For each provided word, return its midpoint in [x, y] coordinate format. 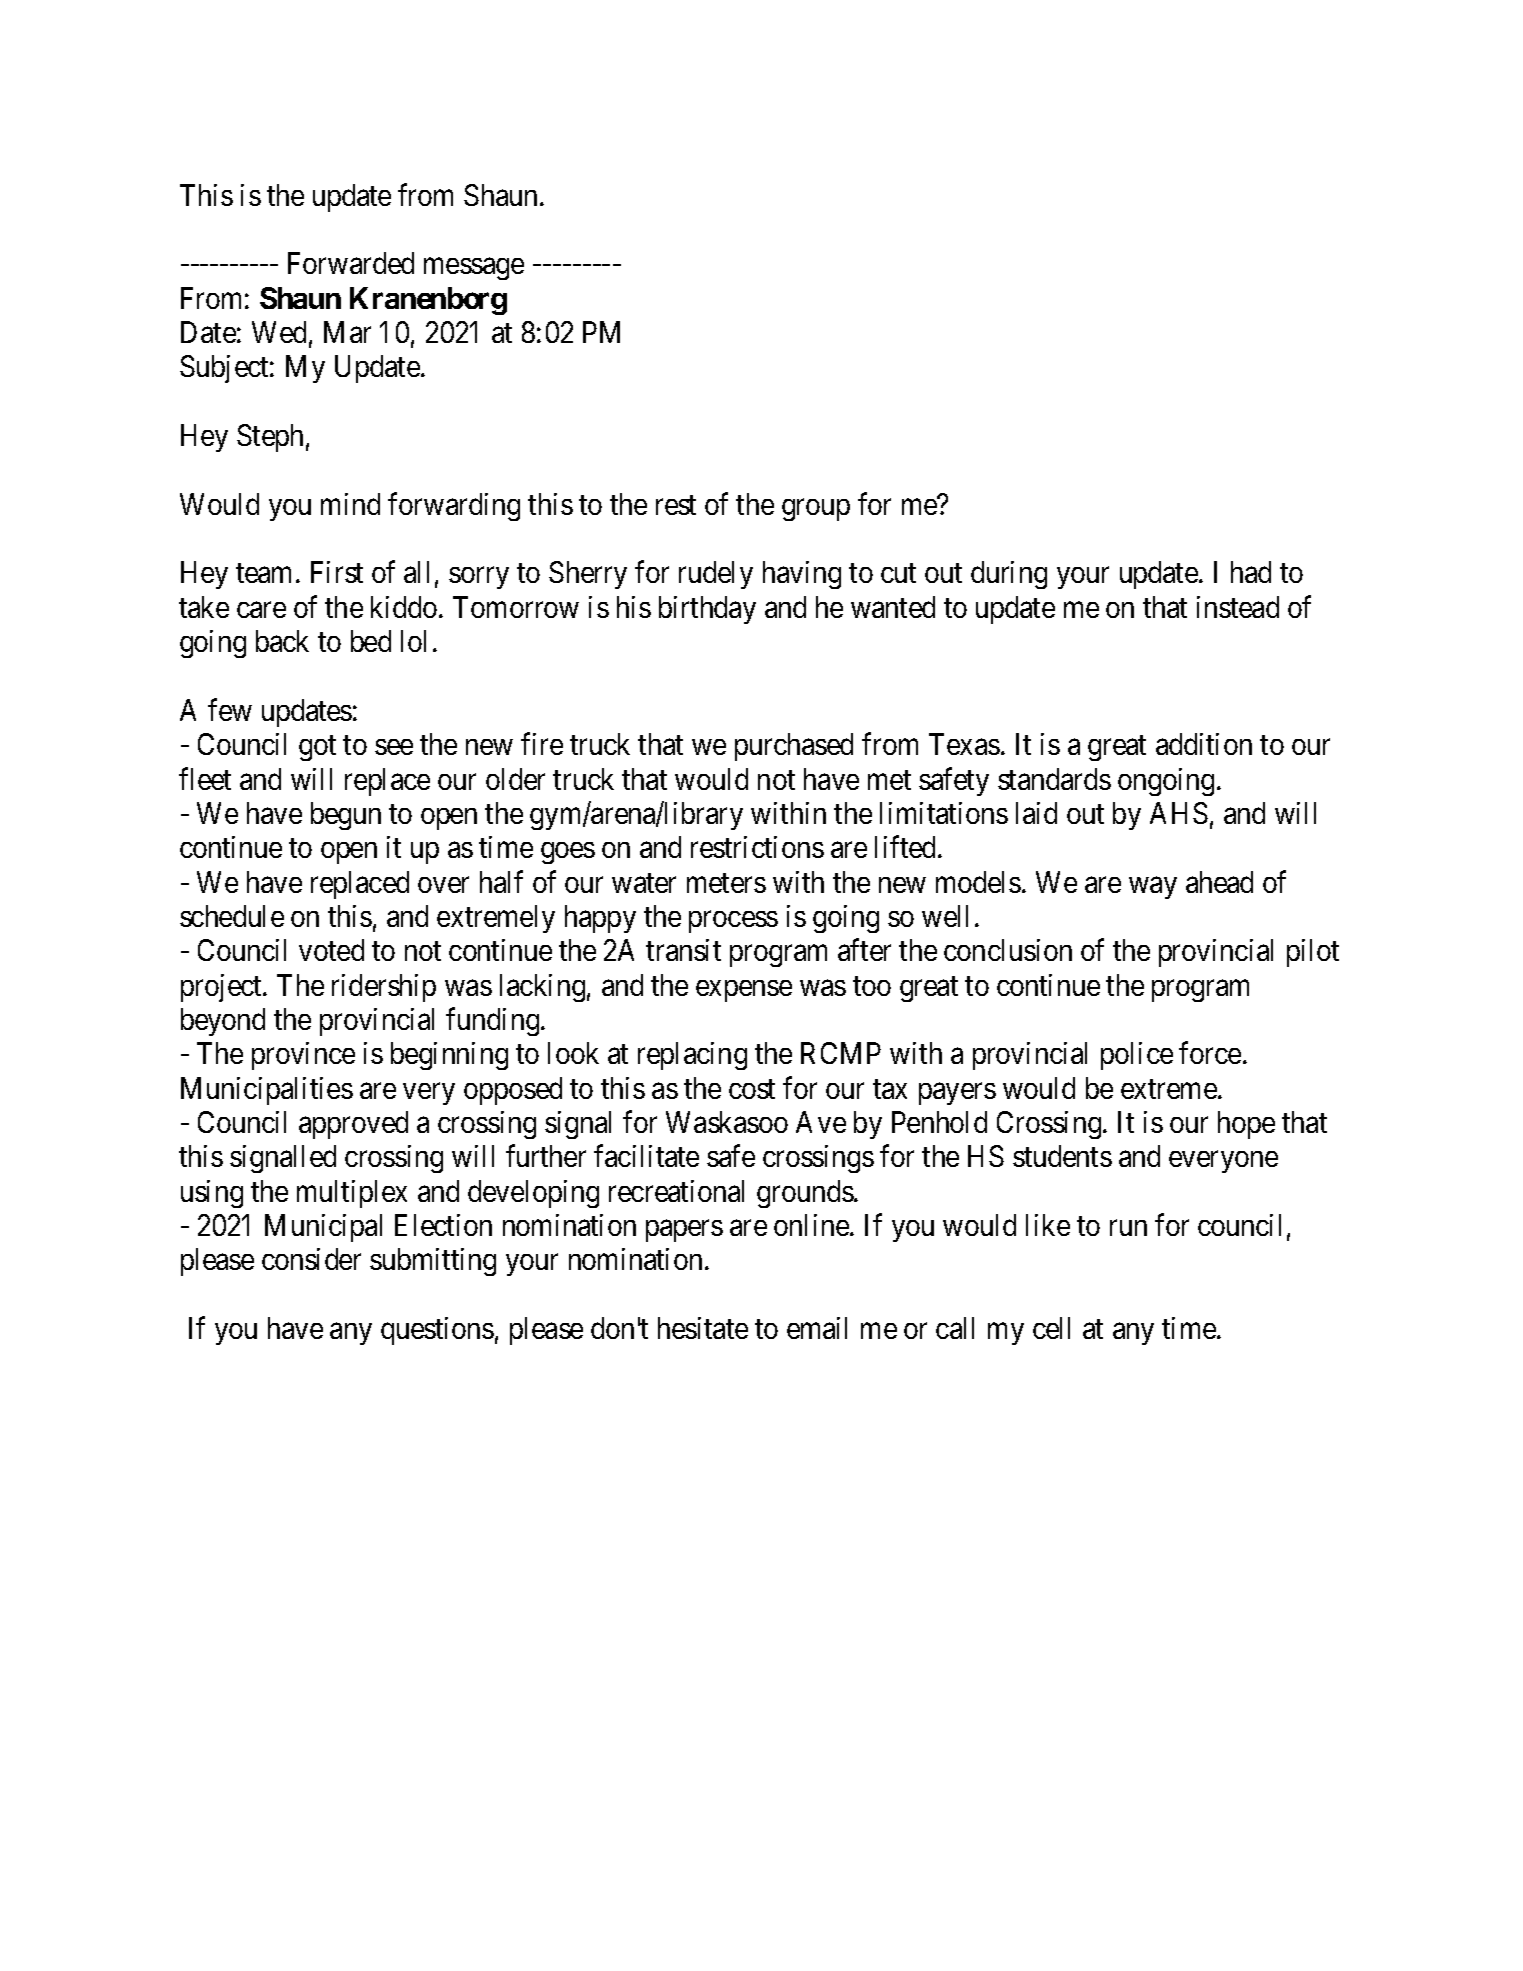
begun [346, 816]
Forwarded [351, 263]
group [816, 510]
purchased [794, 747]
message [474, 269]
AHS [1179, 813]
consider [311, 1259]
